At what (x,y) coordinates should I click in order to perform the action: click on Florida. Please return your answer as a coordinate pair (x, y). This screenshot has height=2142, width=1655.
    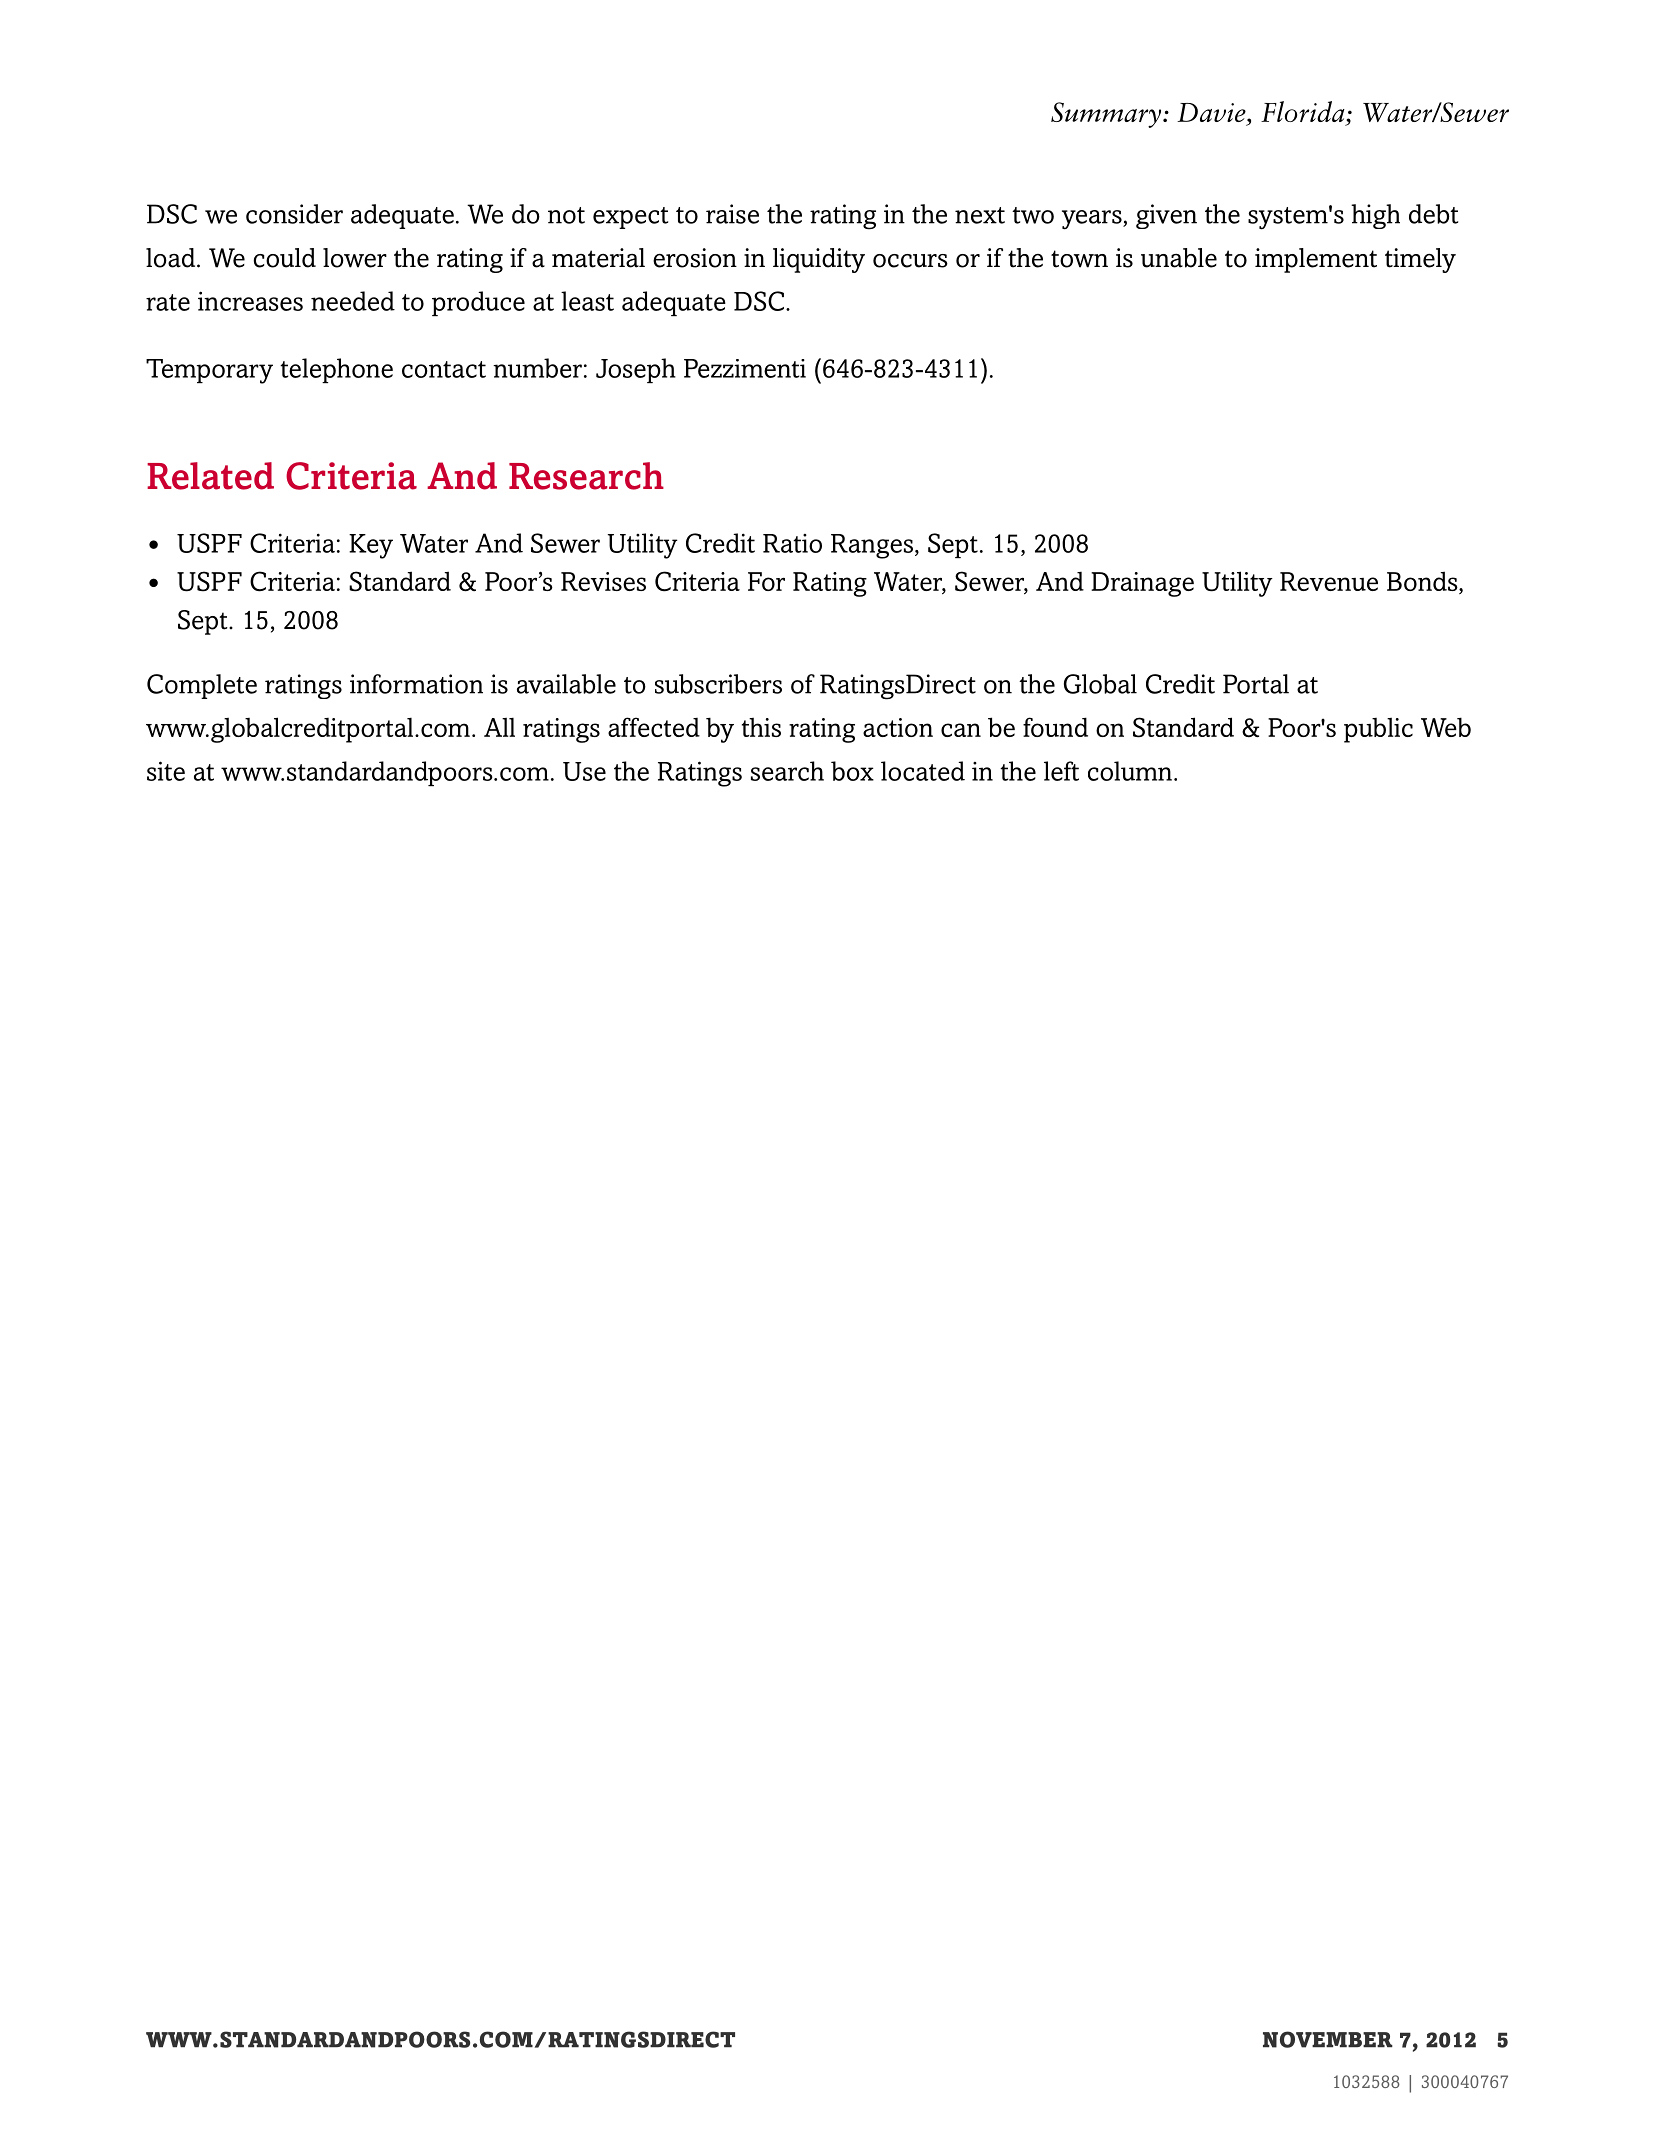
    Looking at the image, I should click on (1304, 113).
